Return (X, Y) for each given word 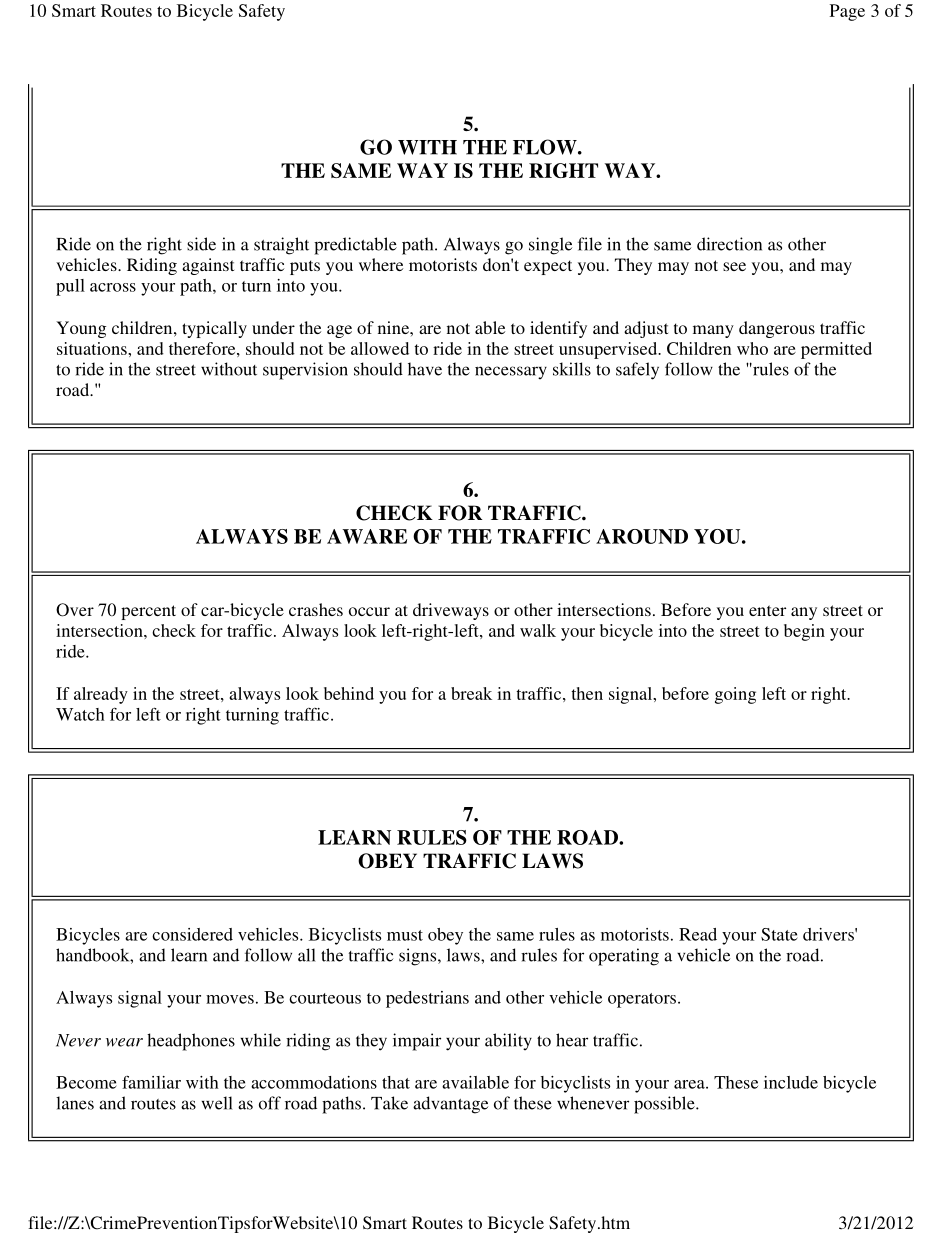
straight (281, 246)
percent (148, 612)
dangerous (777, 329)
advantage (450, 1105)
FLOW (546, 147)
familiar (151, 1082)
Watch (80, 714)
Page (847, 12)
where (381, 264)
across (113, 287)
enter (767, 610)
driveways (451, 611)
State (779, 934)
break (471, 693)
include (791, 1082)
